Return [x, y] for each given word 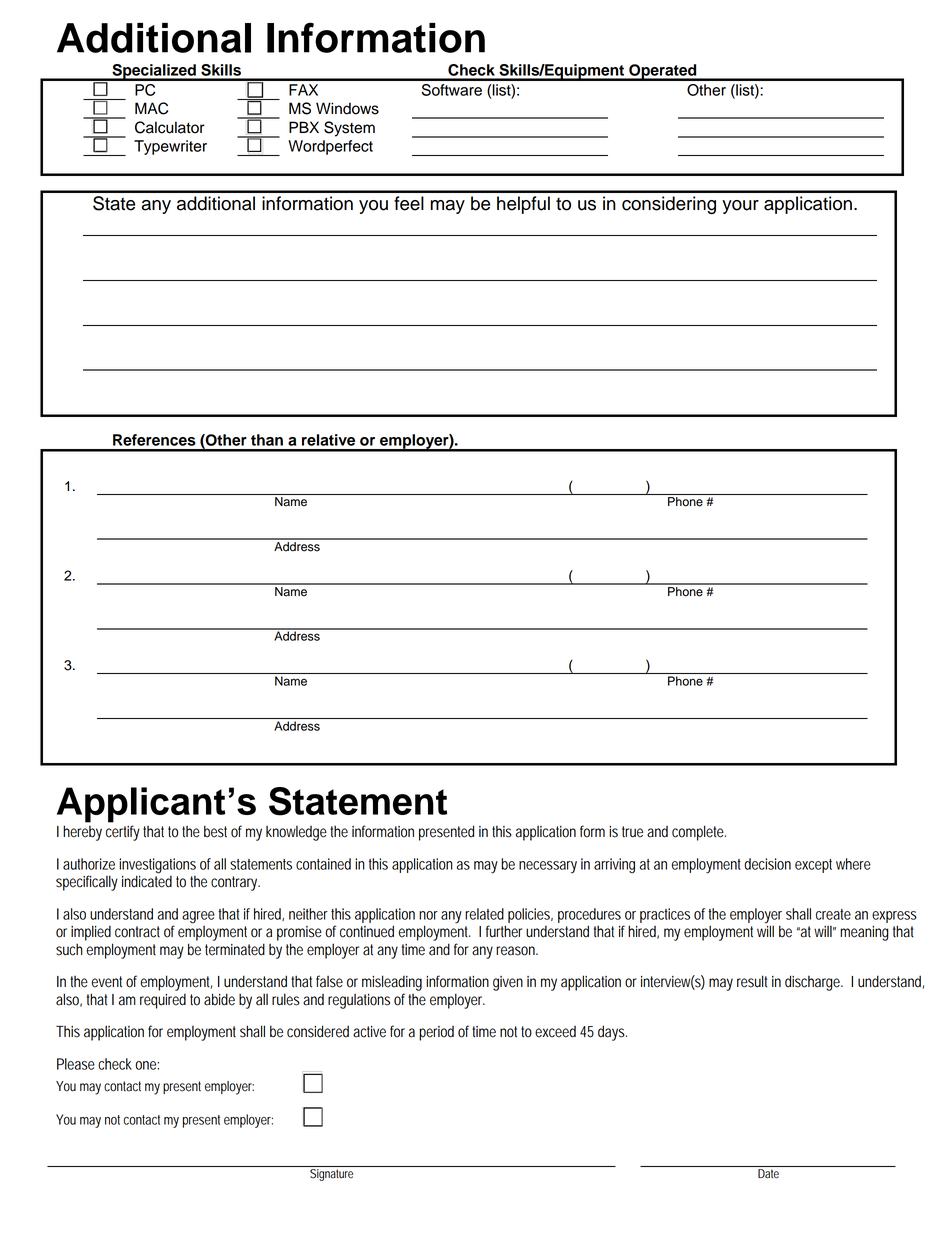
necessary [548, 867]
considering [669, 205]
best [215, 831]
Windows [347, 108]
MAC [151, 108]
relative [328, 440]
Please [76, 1064]
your [740, 207]
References [154, 440]
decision [767, 864]
